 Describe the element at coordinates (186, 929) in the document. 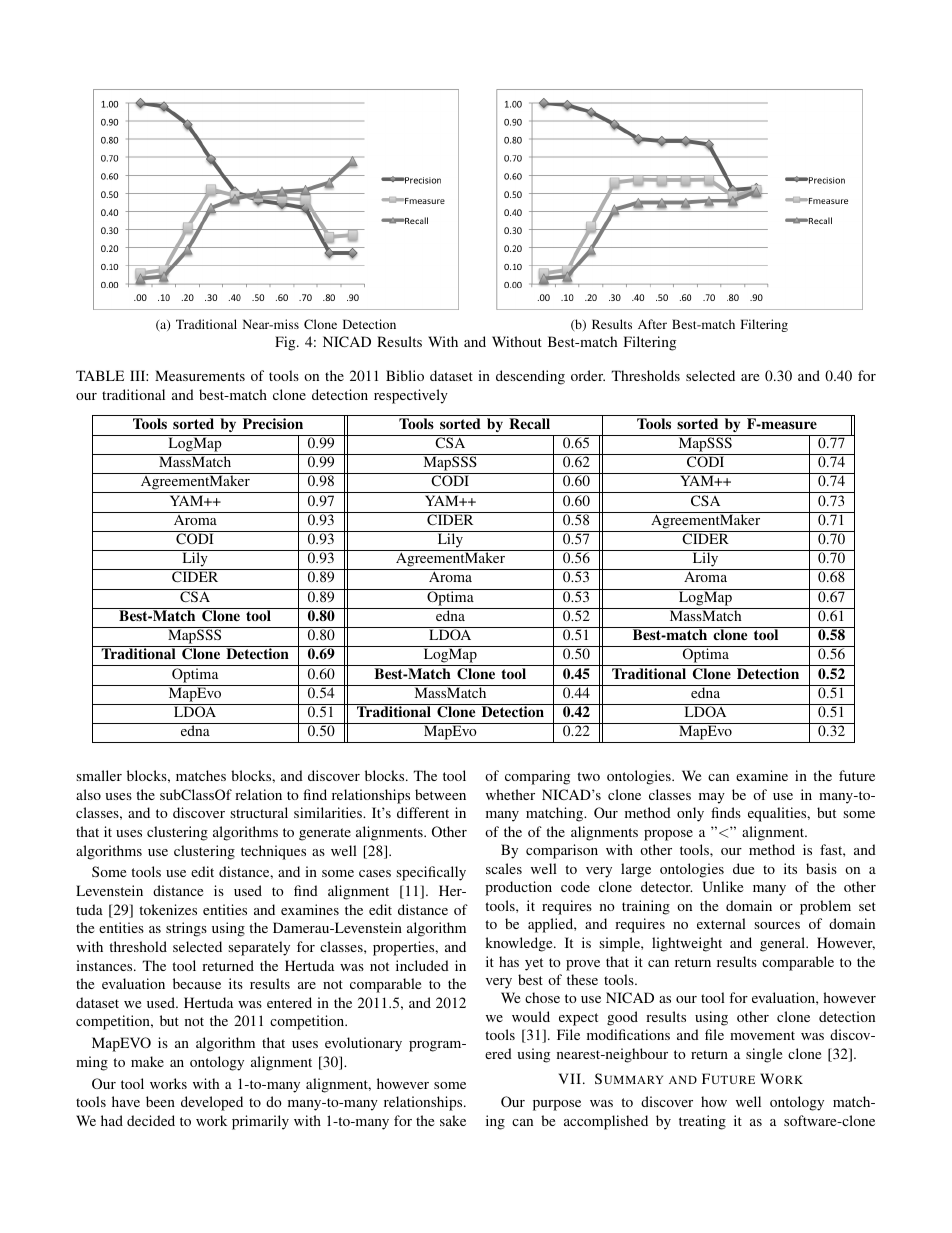

I see `strings` at that location.
